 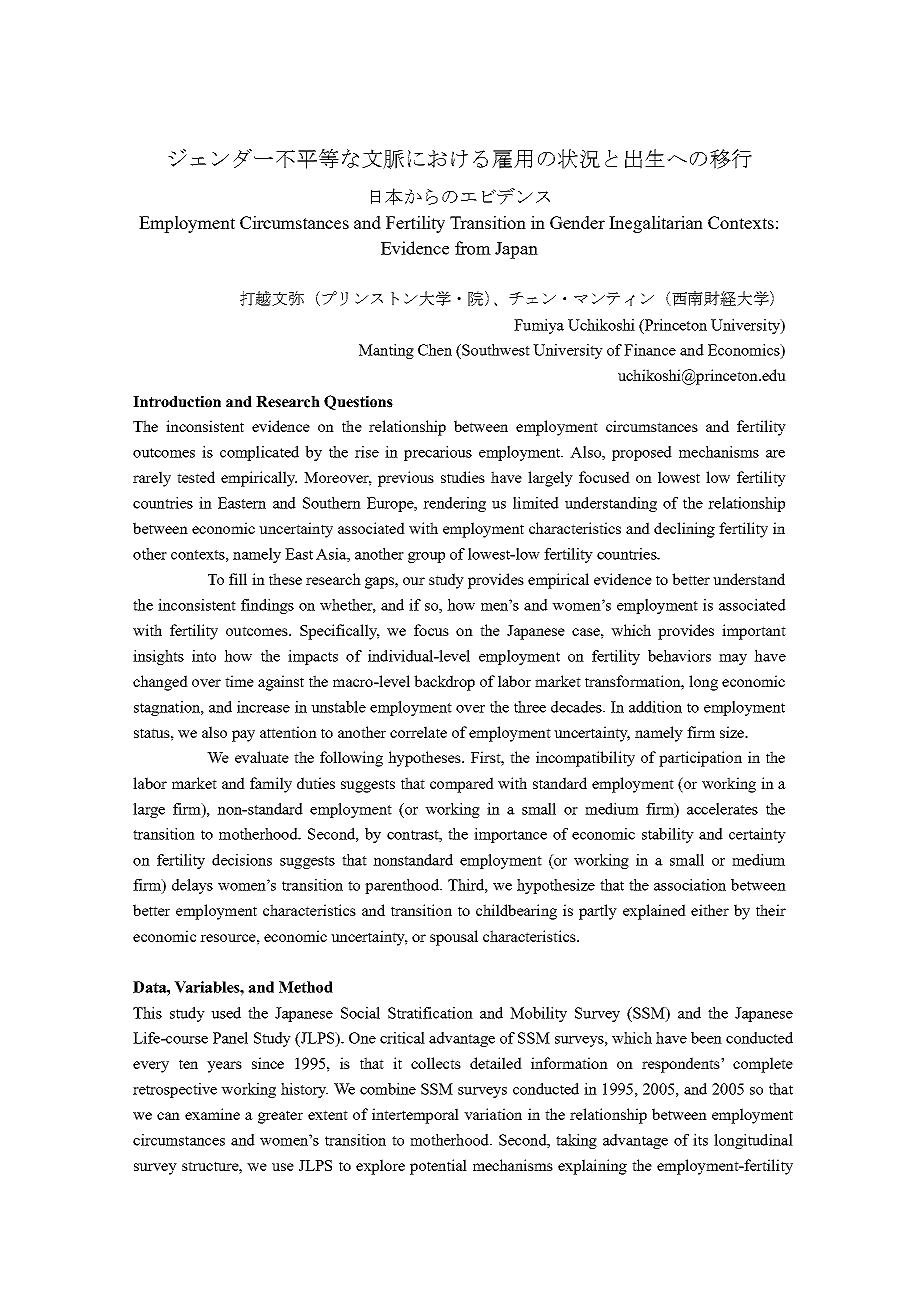 What do you see at coordinates (239, 681) in the document?
I see `time` at bounding box center [239, 681].
